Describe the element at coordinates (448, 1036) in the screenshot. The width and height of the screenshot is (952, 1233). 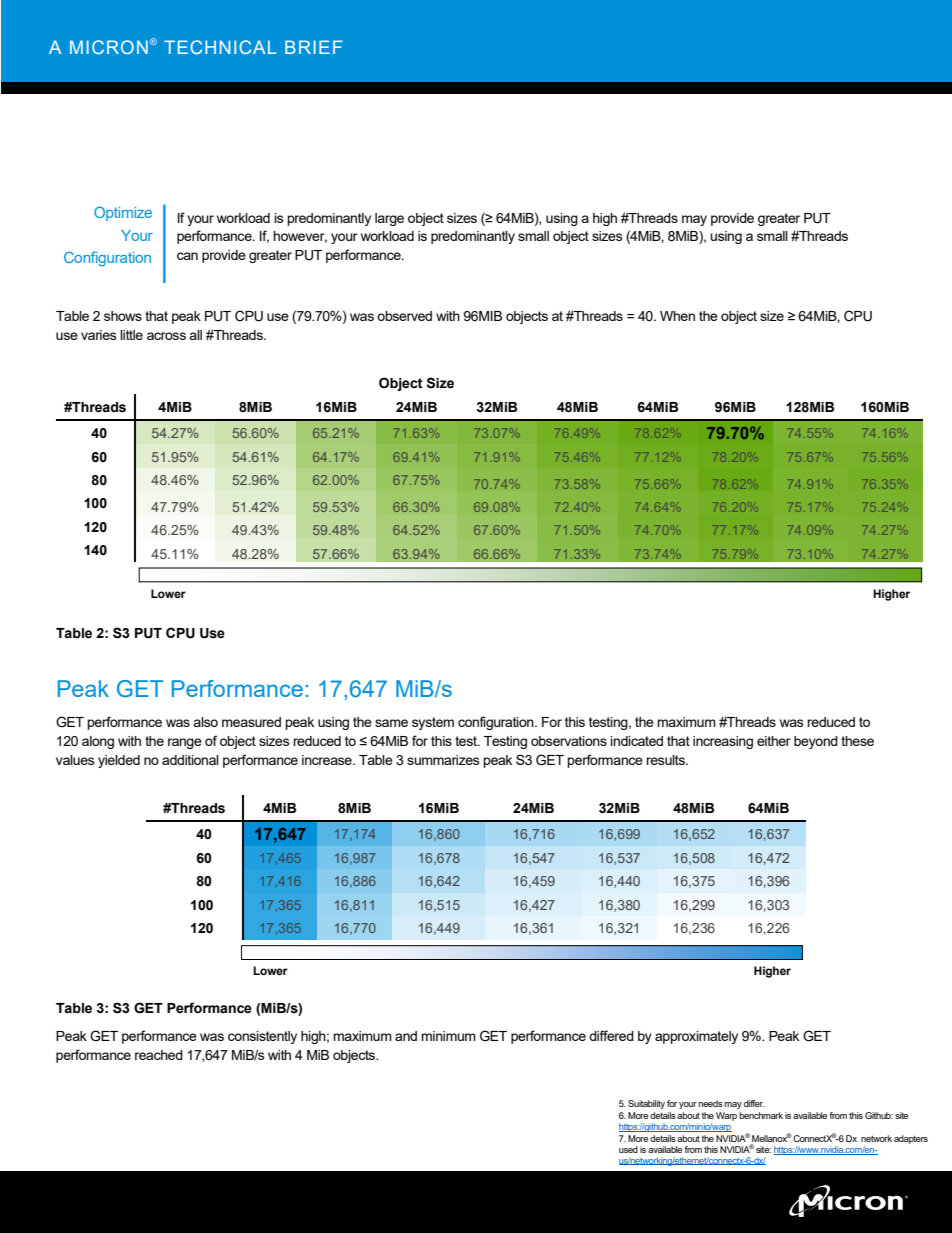
I see `minimum` at that location.
